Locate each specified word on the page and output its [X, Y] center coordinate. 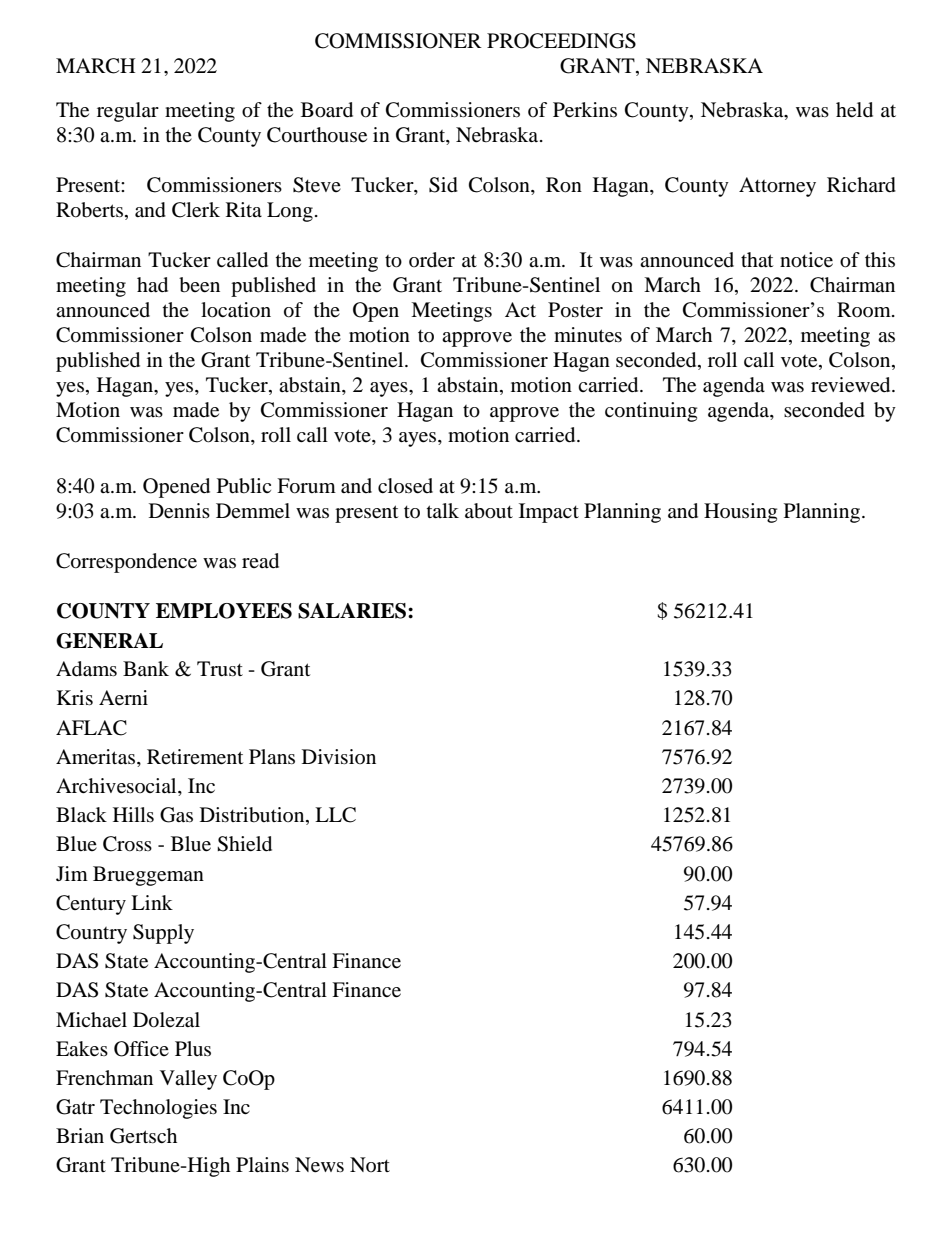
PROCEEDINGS [561, 41]
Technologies [158, 1109]
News [319, 1165]
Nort [370, 1164]
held [854, 110]
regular [128, 112]
